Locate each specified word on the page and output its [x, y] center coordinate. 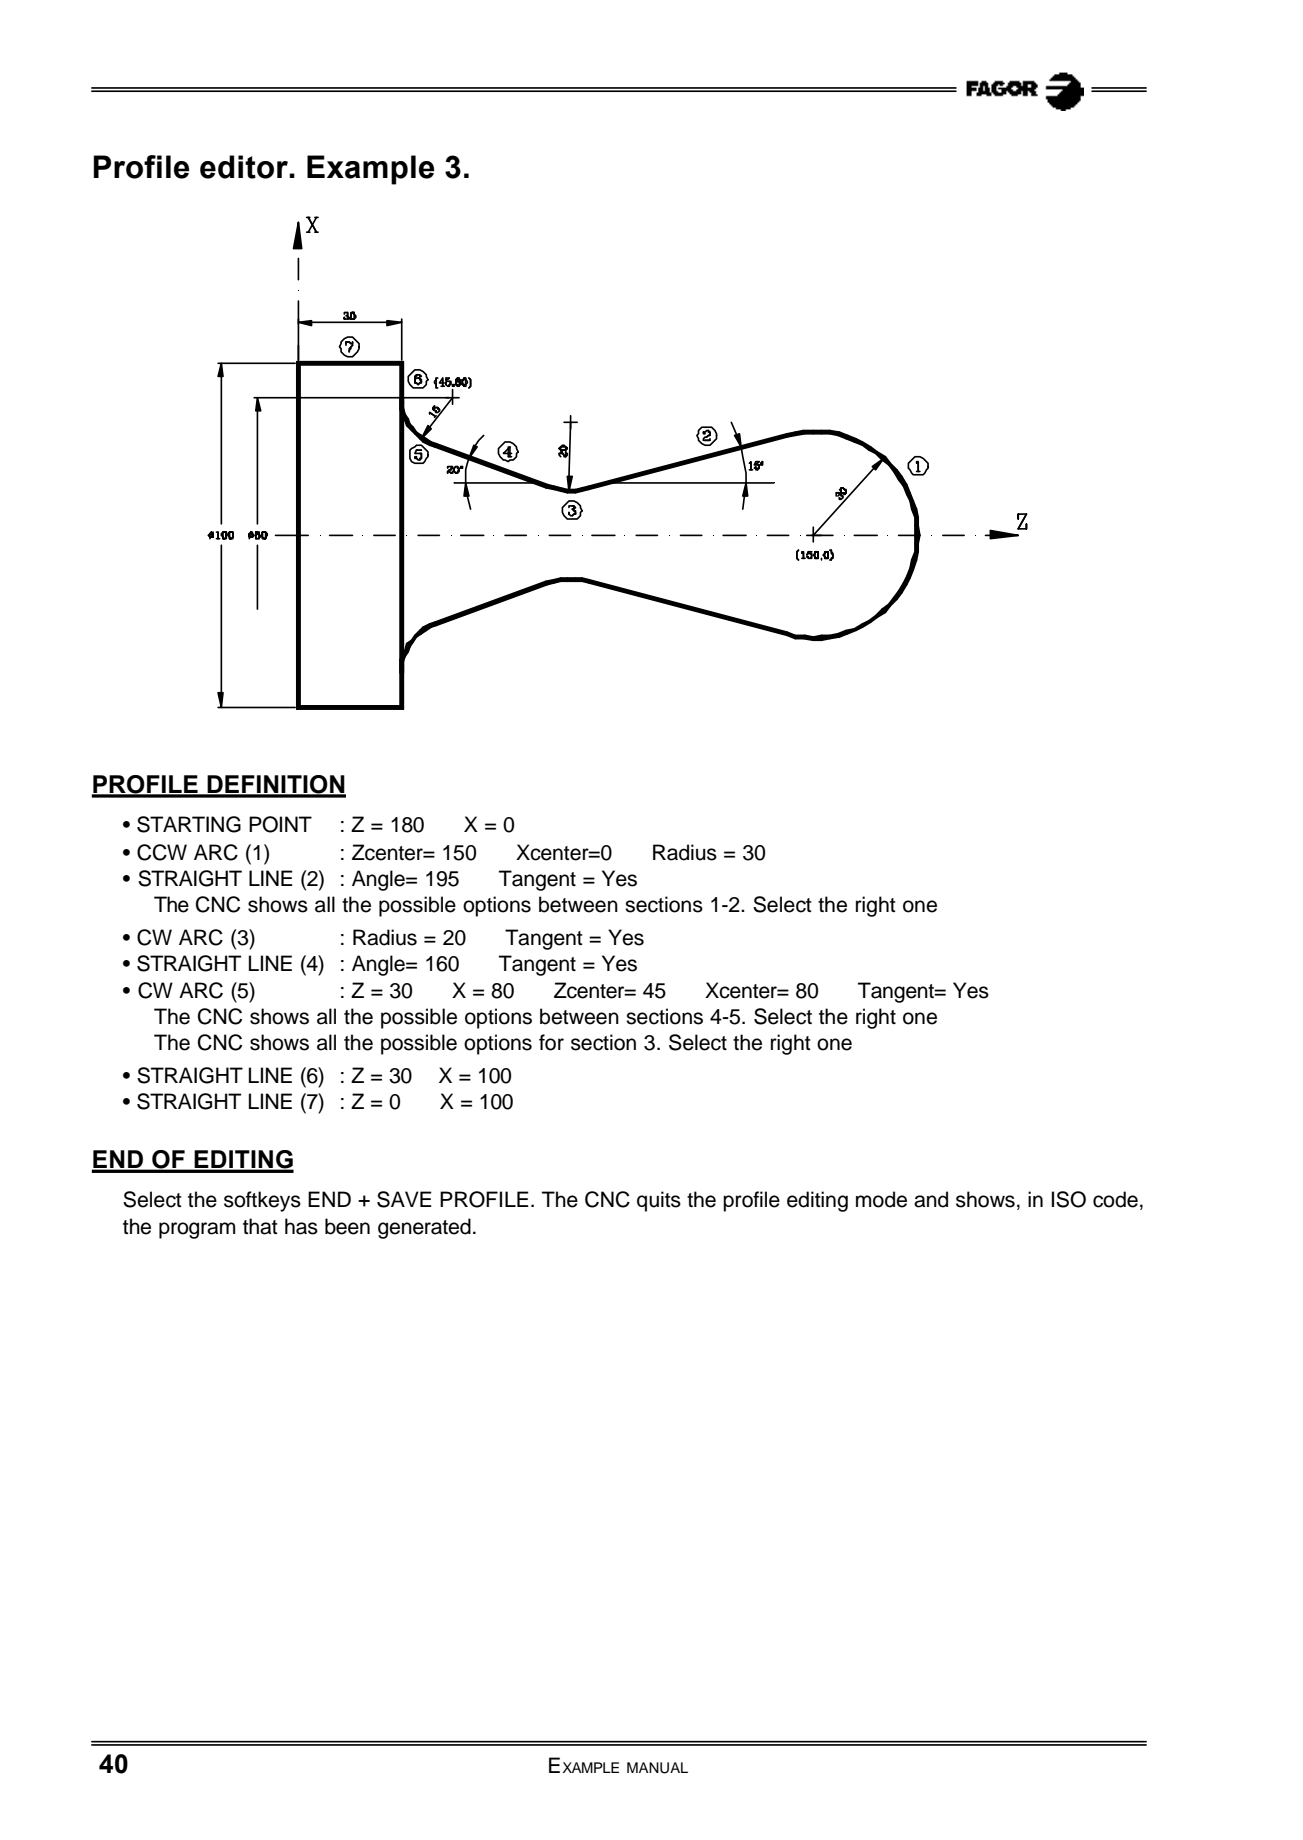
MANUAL [657, 1768]
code [1115, 1199]
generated [424, 1228]
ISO [1069, 1199]
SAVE [404, 1199]
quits [659, 1201]
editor [245, 167]
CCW [162, 852]
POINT [280, 824]
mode [881, 1199]
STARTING [189, 824]
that [260, 1226]
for [551, 1042]
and [931, 1199]
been [347, 1226]
